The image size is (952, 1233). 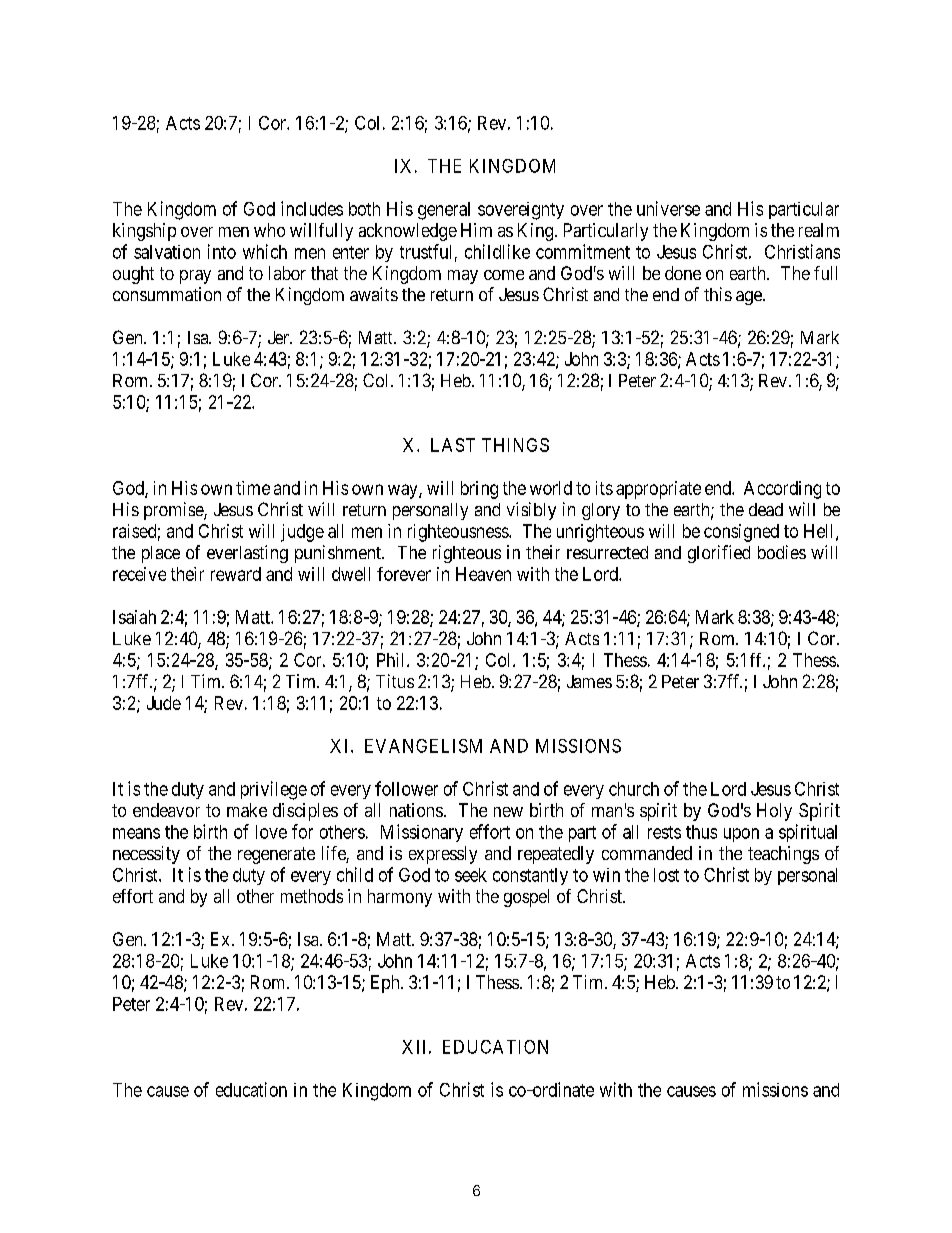 What do you see at coordinates (164, 703) in the screenshot?
I see `Jude` at bounding box center [164, 703].
